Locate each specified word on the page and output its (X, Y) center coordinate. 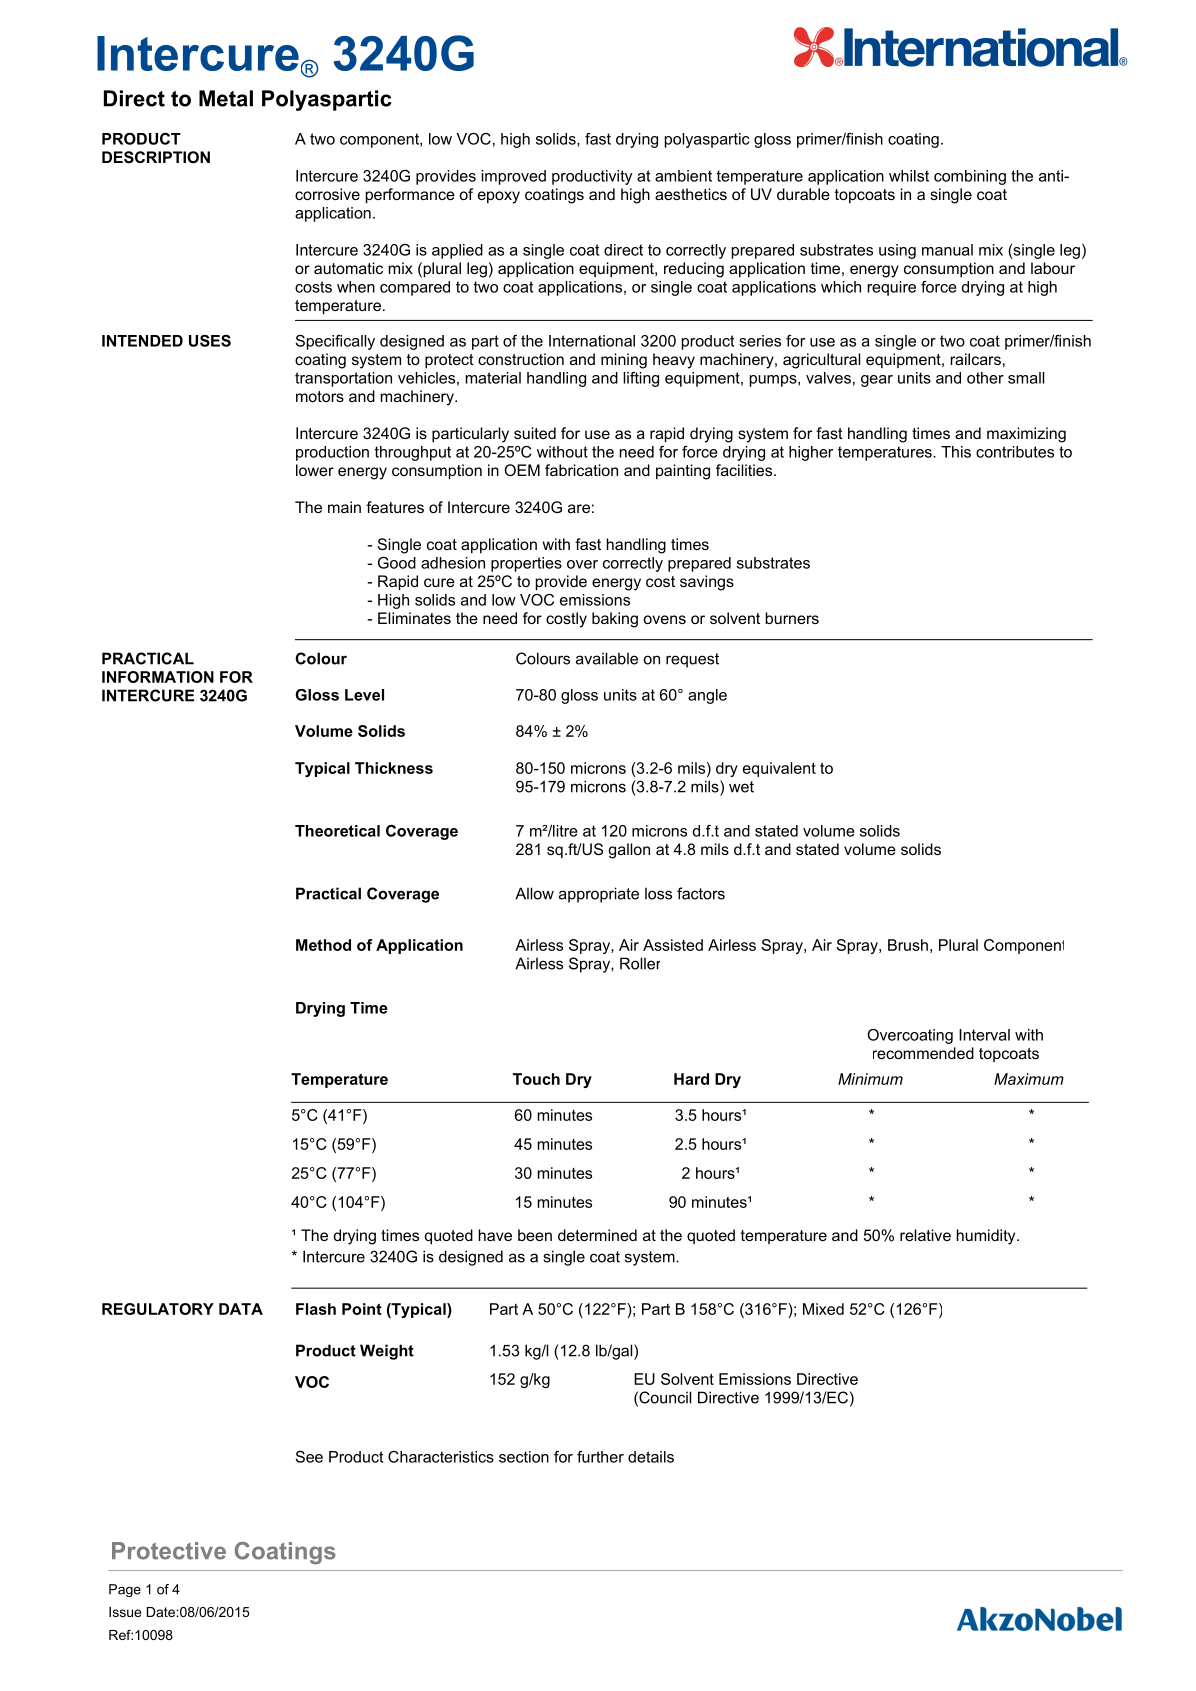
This (956, 452)
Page (125, 1590)
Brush (908, 945)
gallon (629, 851)
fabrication (581, 470)
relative (925, 1235)
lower (315, 470)
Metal (226, 98)
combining (970, 177)
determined (597, 1235)
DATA (241, 1309)
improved (514, 177)
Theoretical (337, 831)
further (600, 1457)
